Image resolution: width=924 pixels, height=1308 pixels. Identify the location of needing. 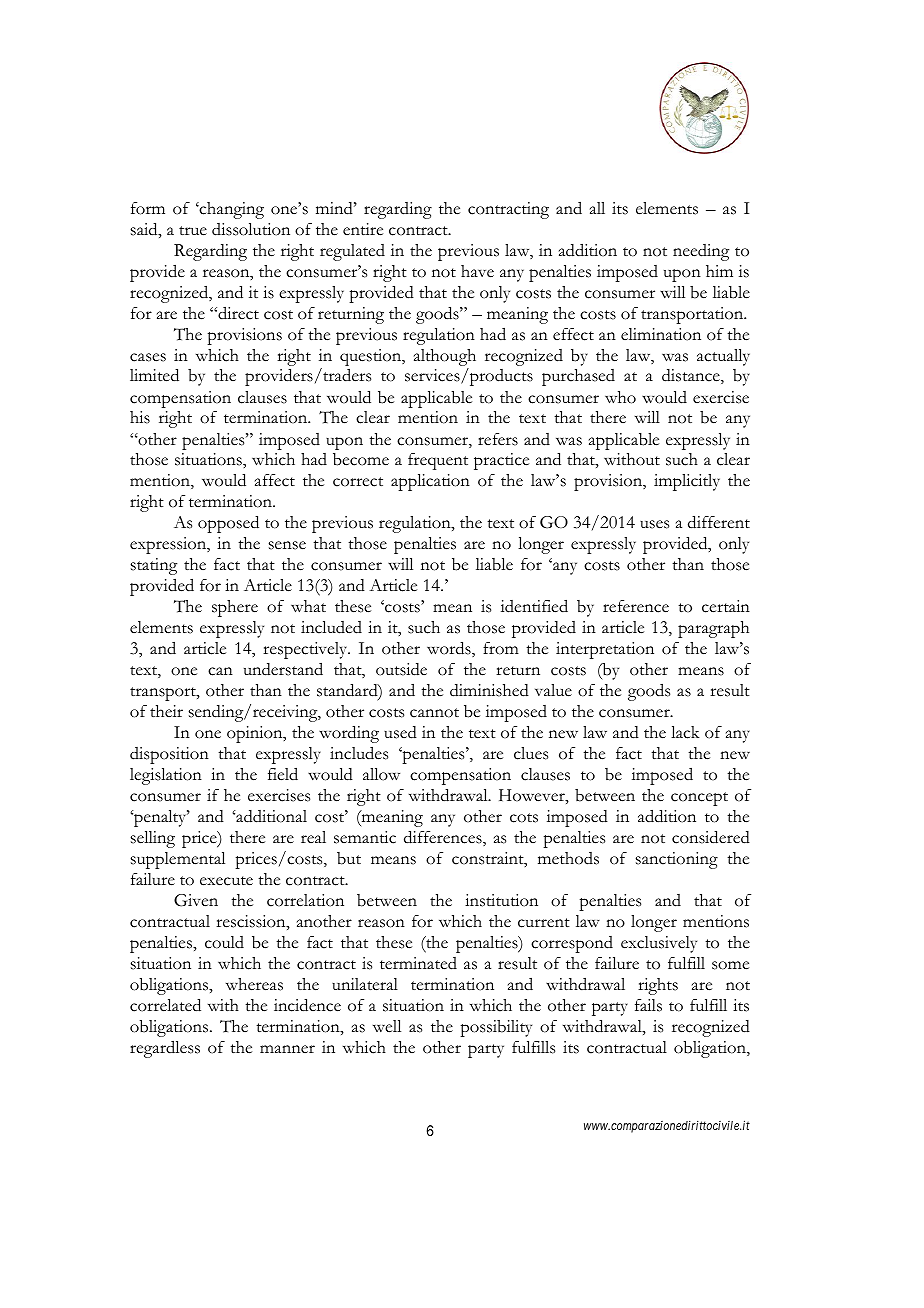
(701, 252).
